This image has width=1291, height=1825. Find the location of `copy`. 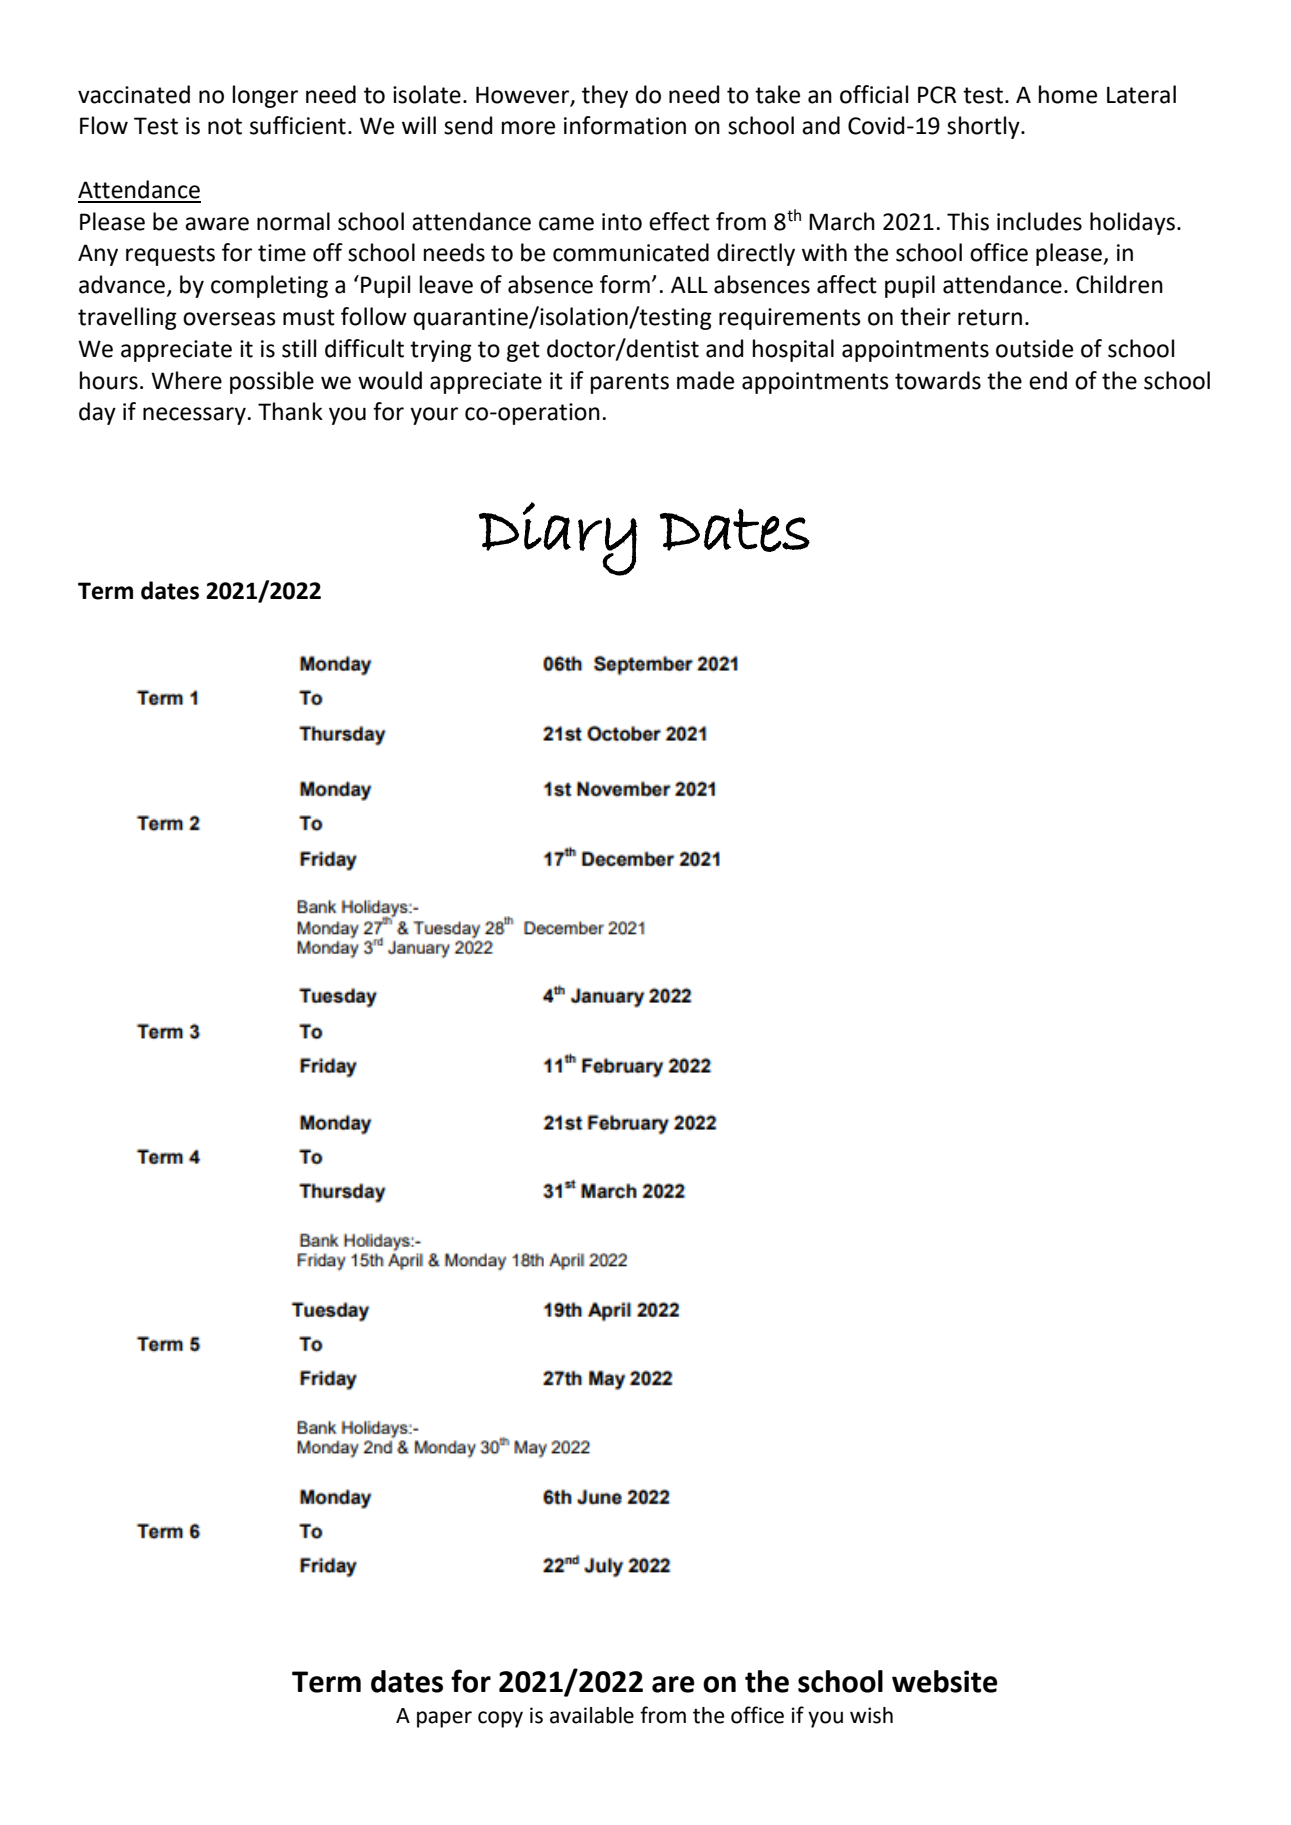

copy is located at coordinates (500, 1719).
